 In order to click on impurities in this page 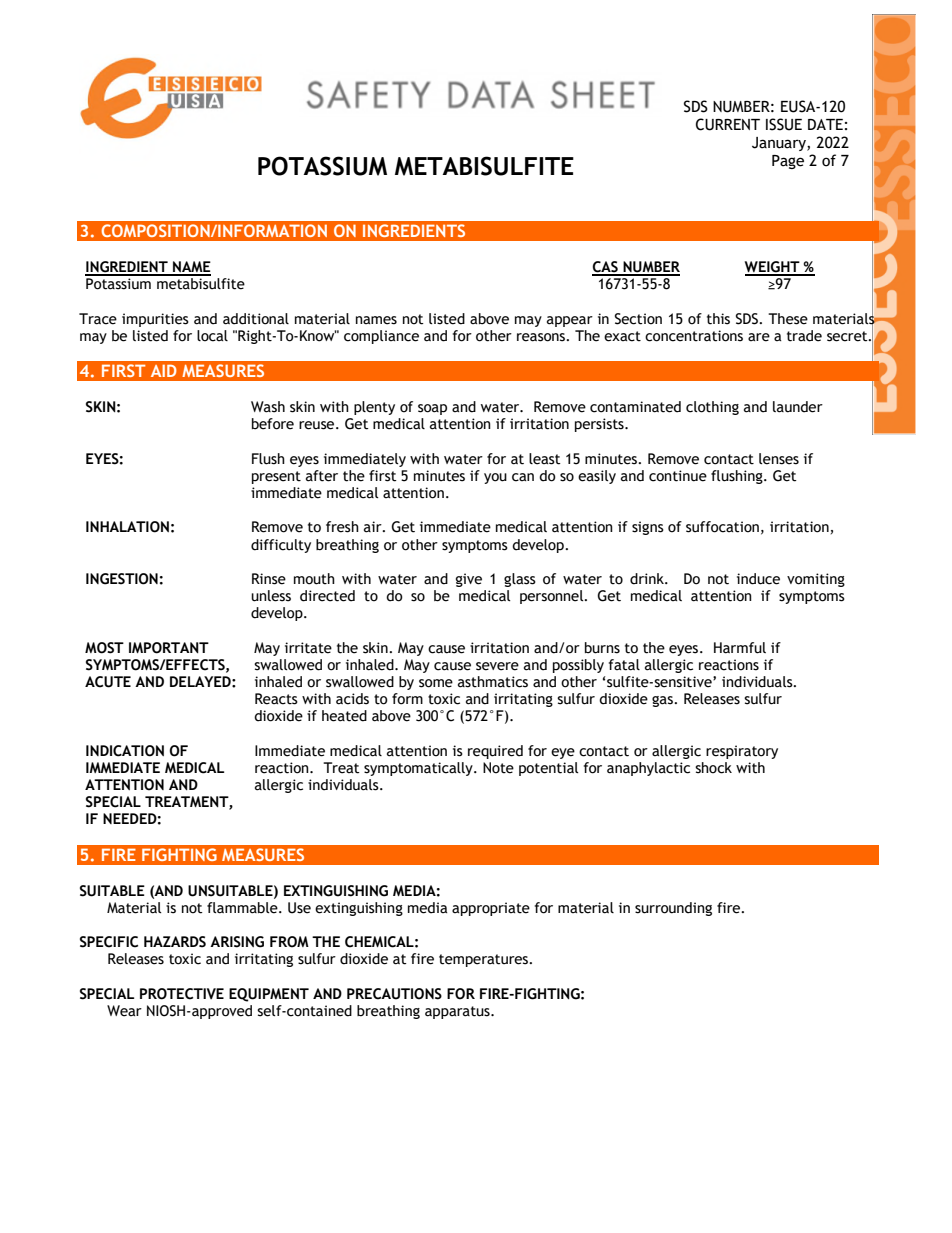, I will do `click(155, 320)`.
